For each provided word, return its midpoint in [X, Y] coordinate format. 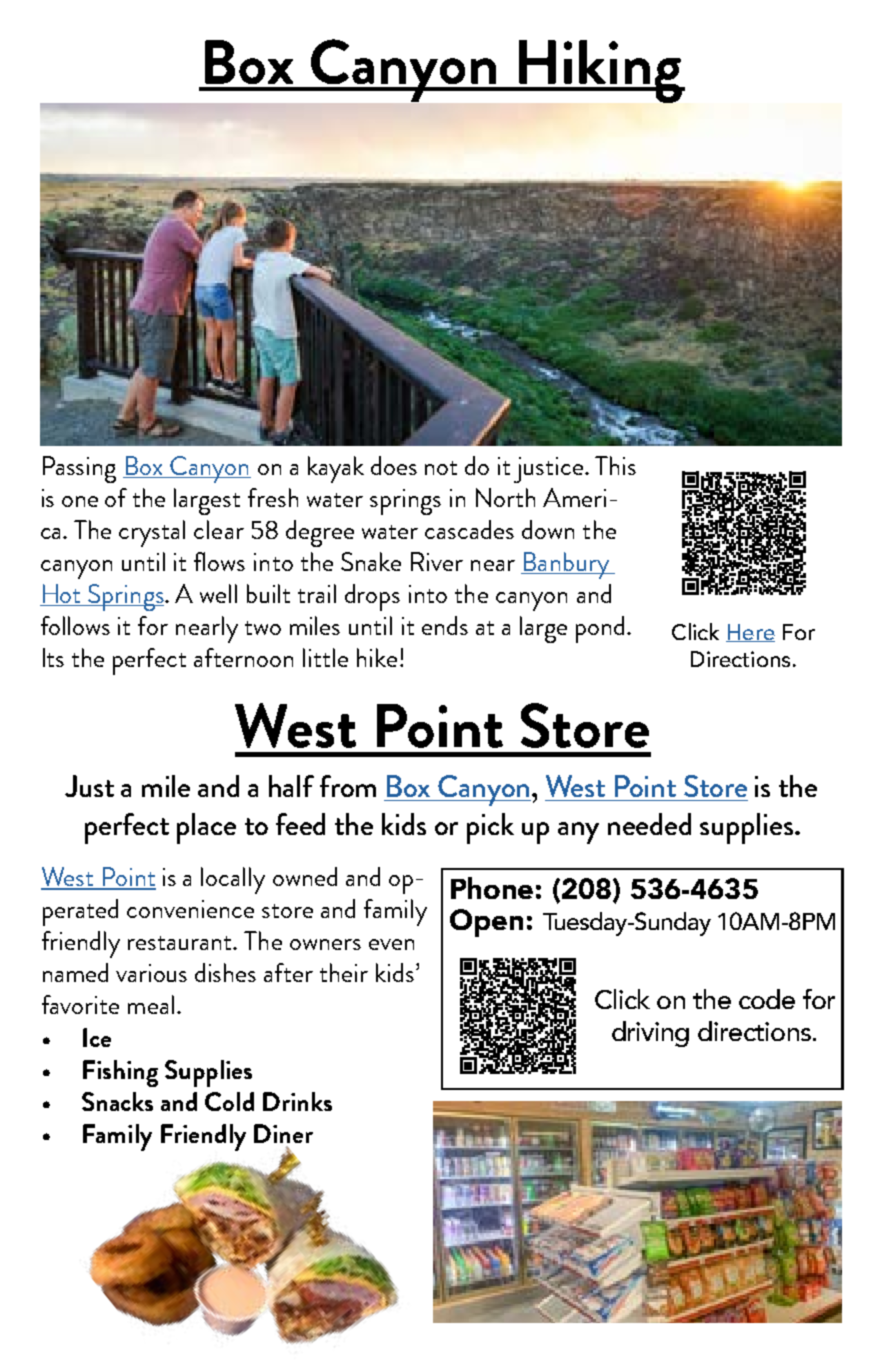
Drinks [297, 1101]
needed [649, 824]
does [394, 465]
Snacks [117, 1101]
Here [750, 633]
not [441, 468]
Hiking [600, 71]
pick [490, 828]
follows [75, 625]
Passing [79, 469]
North [505, 497]
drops [372, 597]
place [206, 828]
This [615, 465]
